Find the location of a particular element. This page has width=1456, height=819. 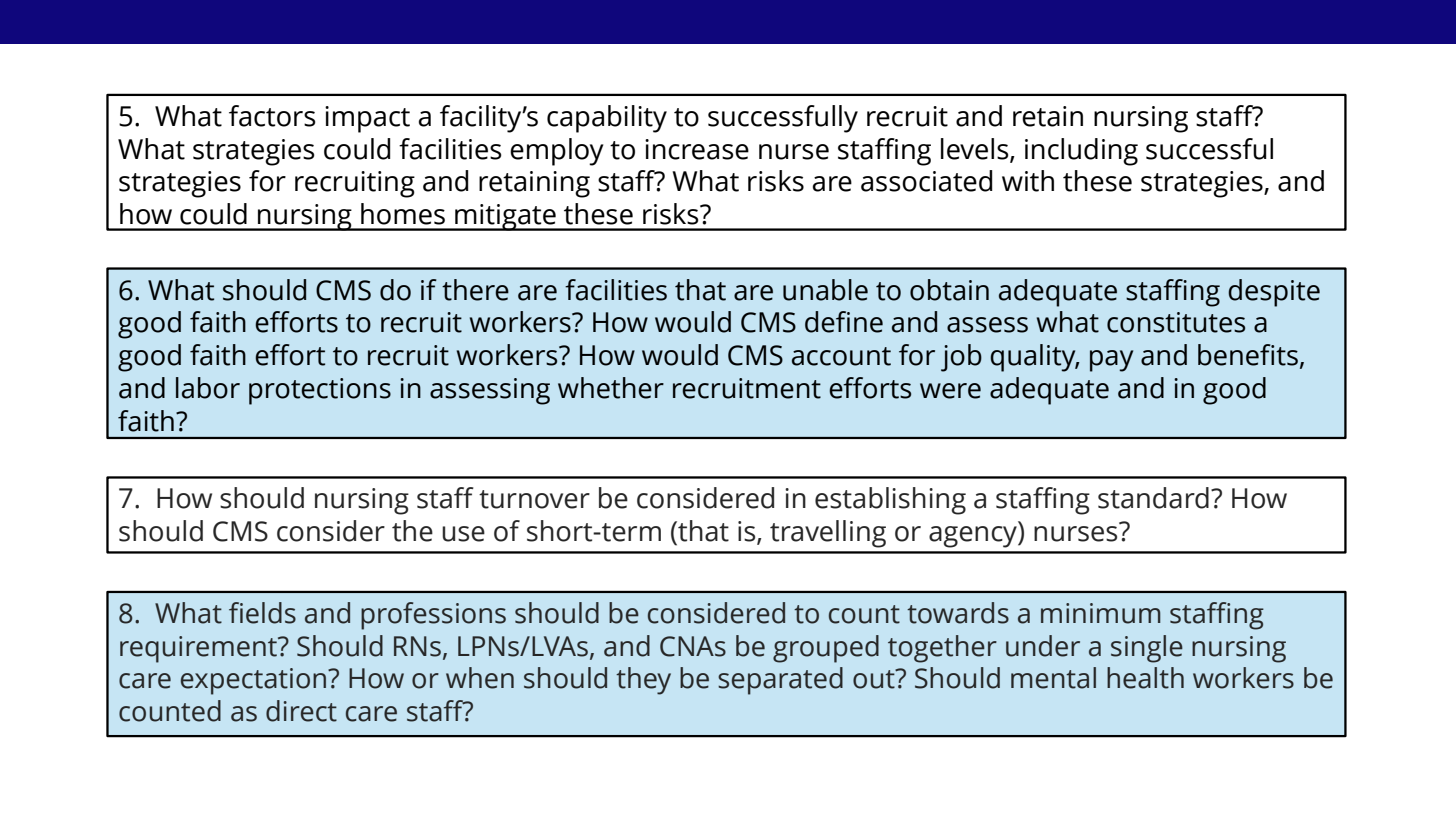

define is located at coordinates (844, 322).
